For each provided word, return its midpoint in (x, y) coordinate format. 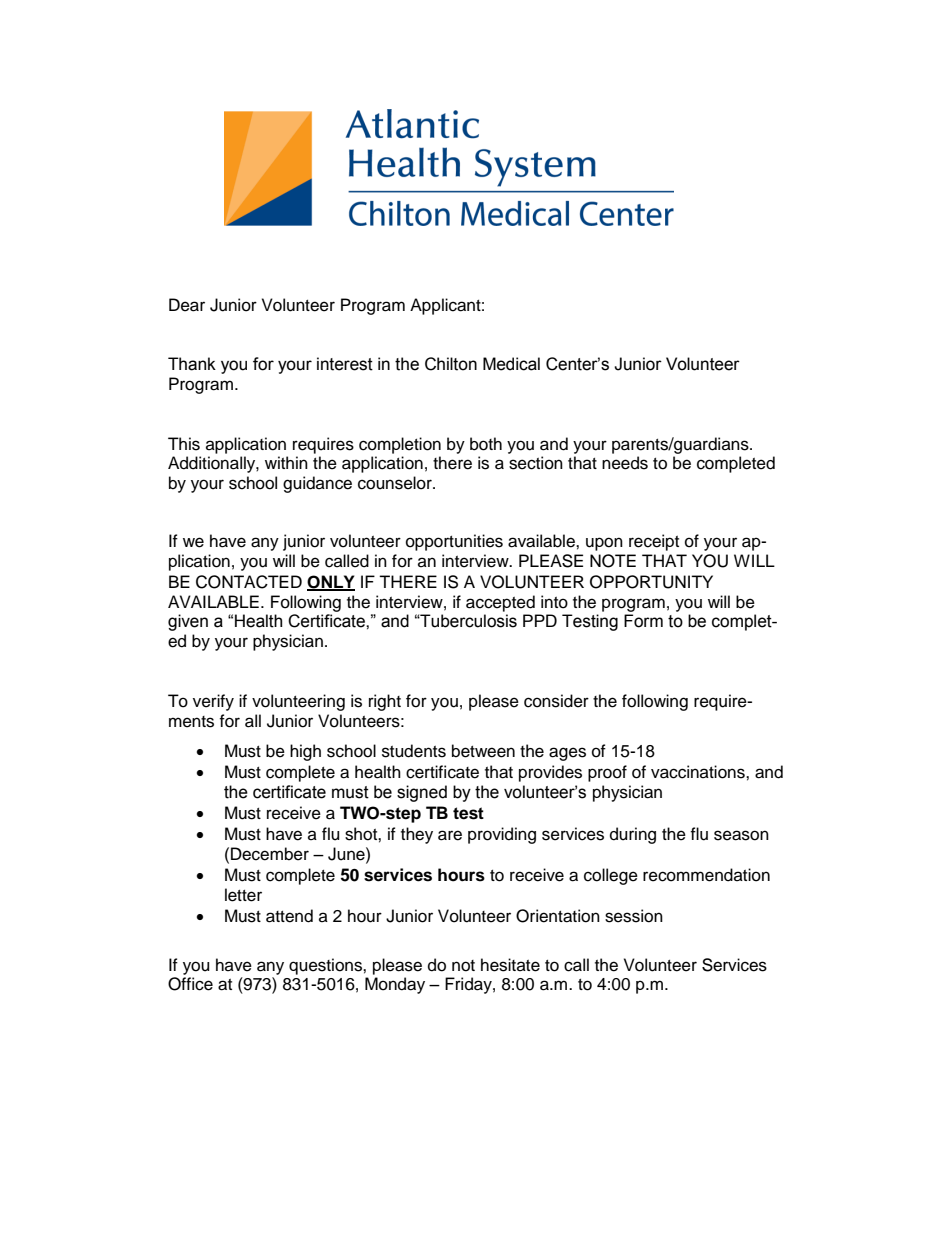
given (188, 622)
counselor (396, 483)
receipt (654, 542)
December (270, 854)
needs (625, 463)
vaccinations (699, 772)
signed (422, 793)
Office (190, 984)
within (286, 462)
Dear (187, 305)
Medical (511, 364)
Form (643, 621)
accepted (500, 603)
